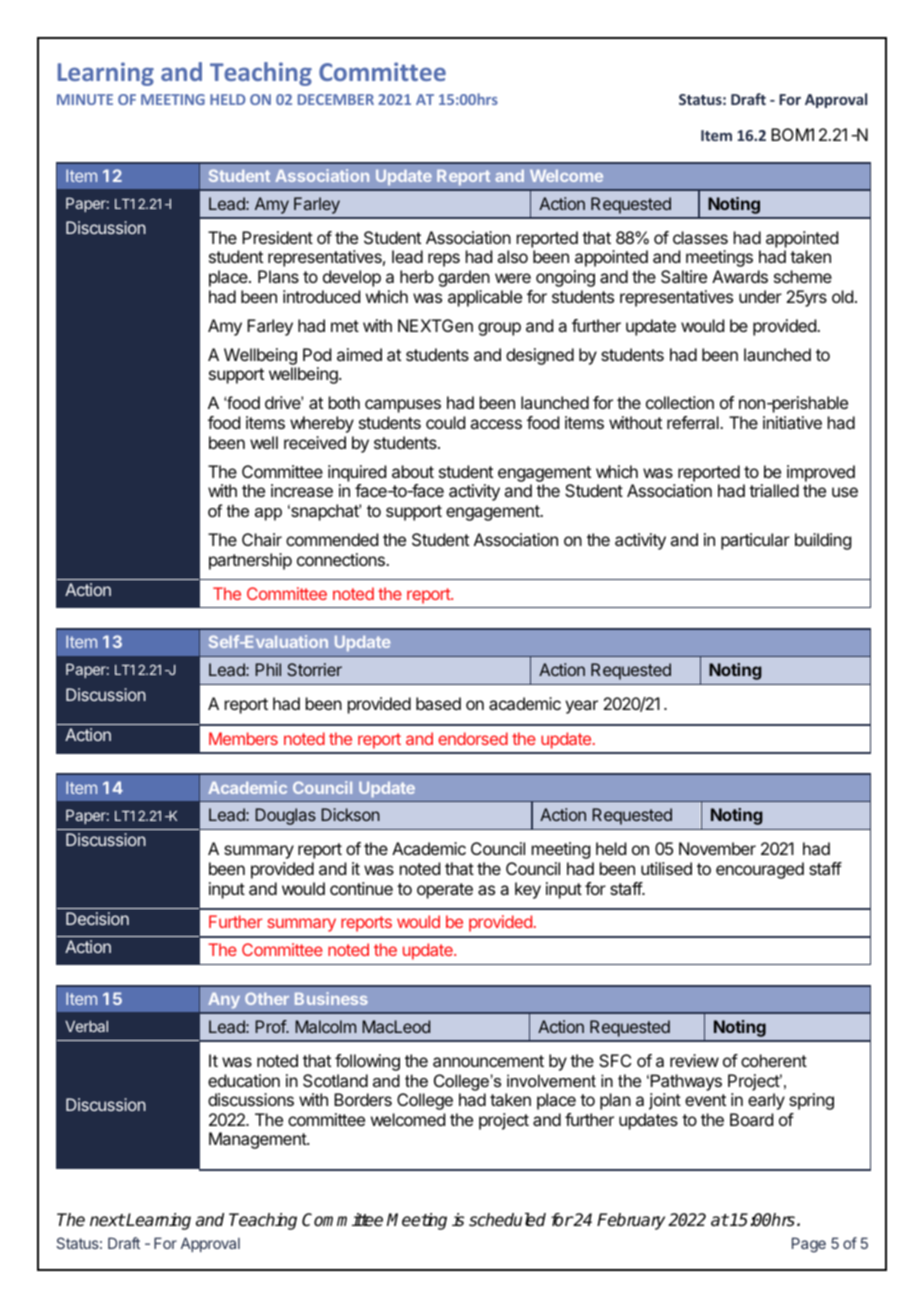 This page has width=924, height=1308. What do you see at coordinates (774, 1060) in the page?
I see `coherent` at bounding box center [774, 1060].
